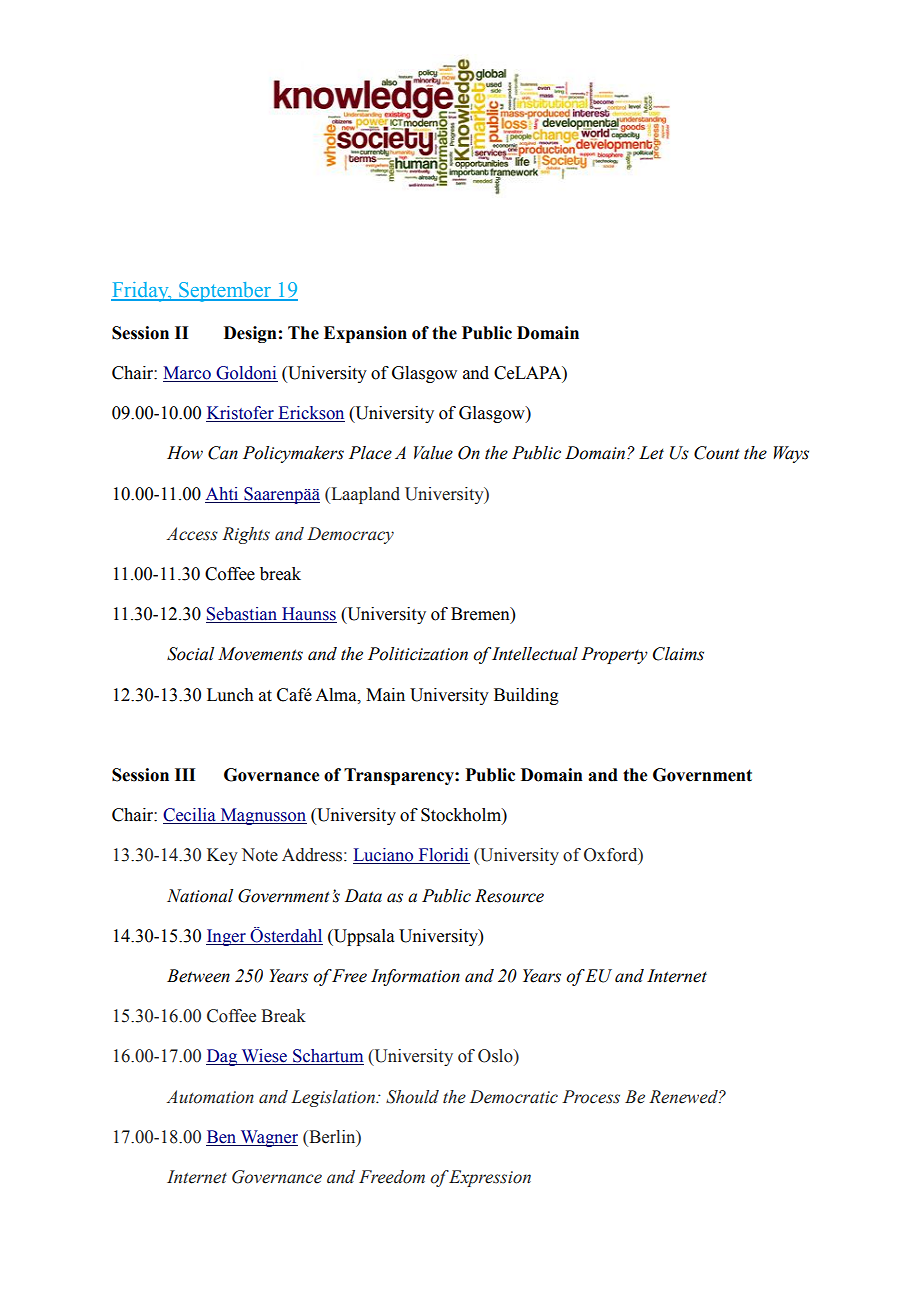 The width and height of the screenshot is (924, 1308). What do you see at coordinates (717, 453) in the screenshot?
I see `Count` at bounding box center [717, 453].
